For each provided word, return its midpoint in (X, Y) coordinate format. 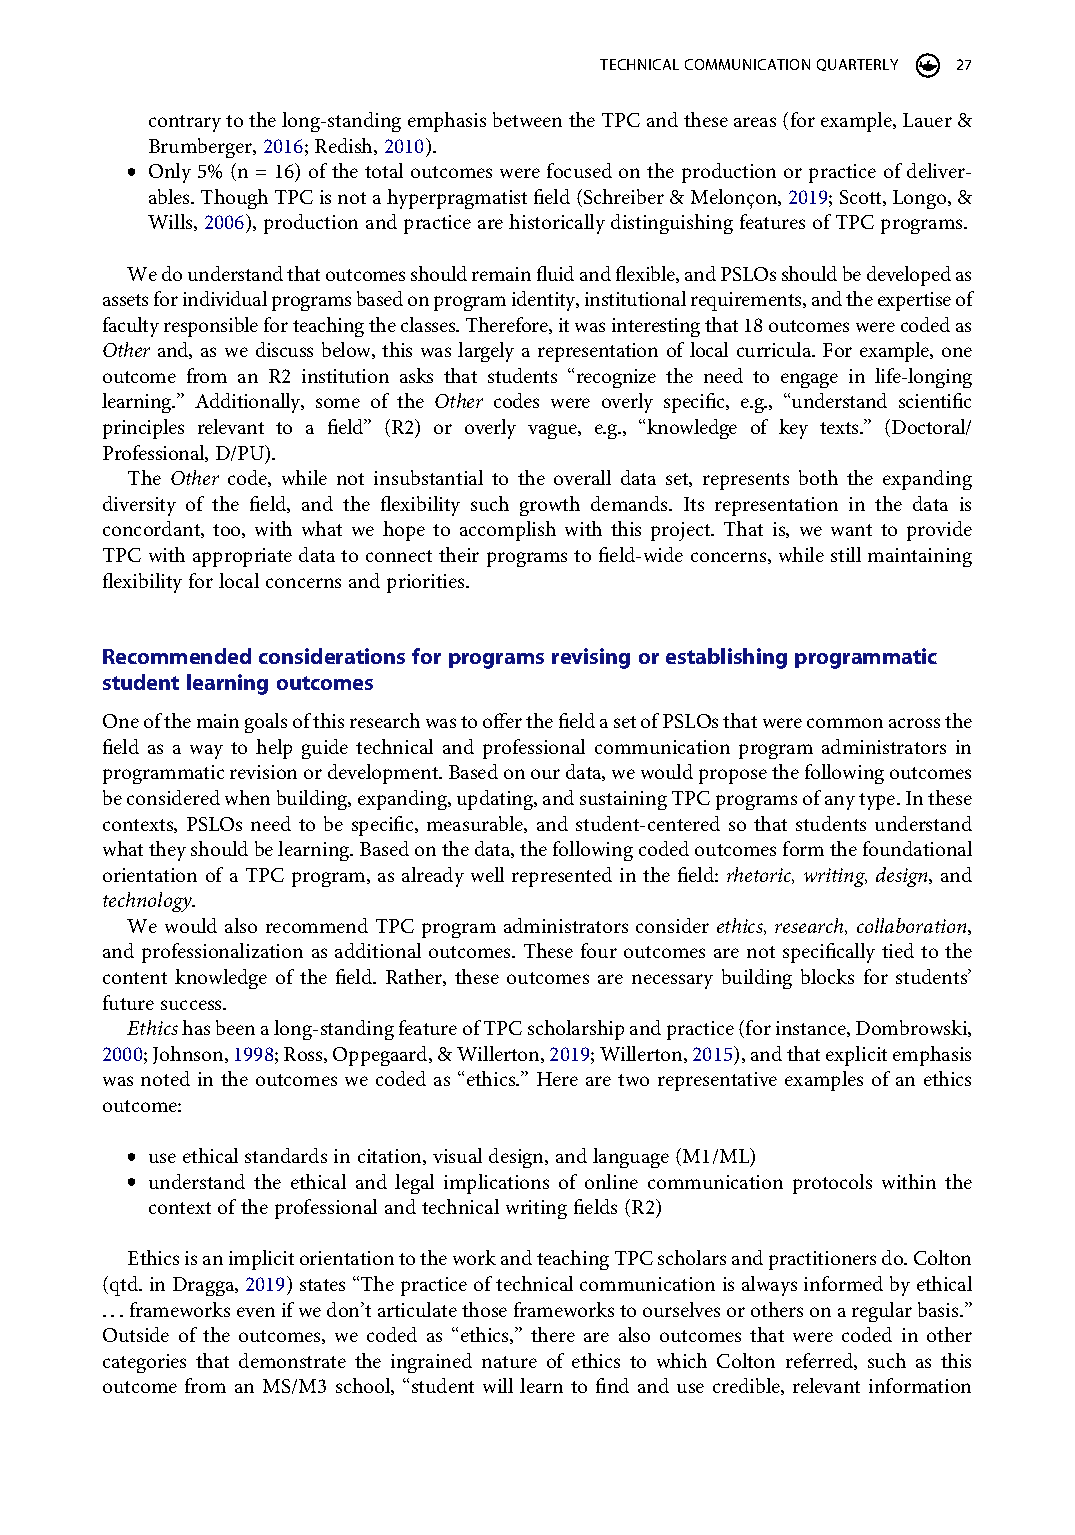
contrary (185, 123)
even (256, 1312)
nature (509, 1362)
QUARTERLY (857, 65)
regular (882, 1312)
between (527, 119)
